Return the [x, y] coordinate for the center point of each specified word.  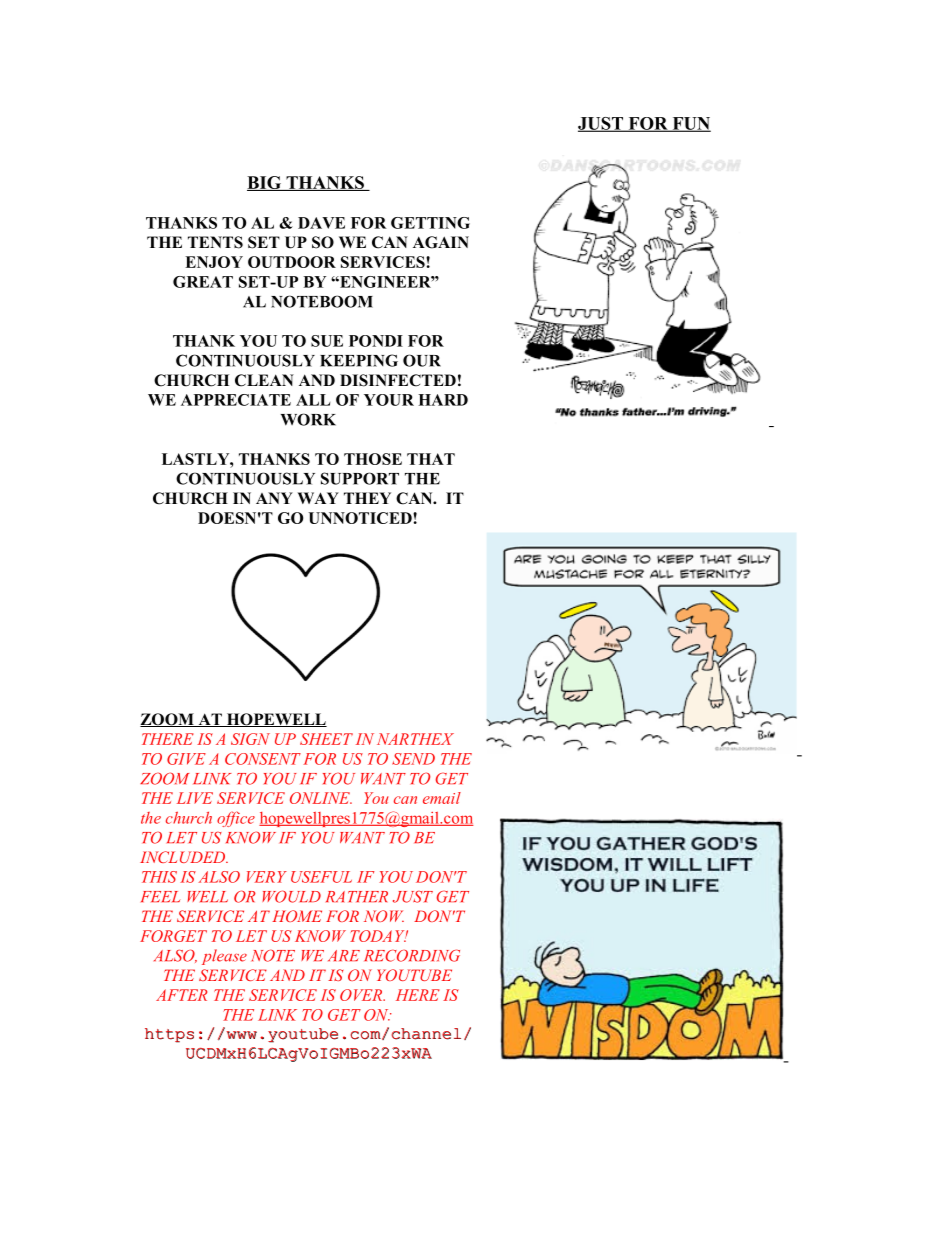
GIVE [186, 759]
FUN [690, 124]
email [442, 798]
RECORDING [412, 955]
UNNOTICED [361, 518]
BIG [265, 183]
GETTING [430, 223]
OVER [362, 995]
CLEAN [264, 380]
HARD [443, 400]
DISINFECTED [398, 380]
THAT [431, 459]
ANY [274, 498]
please [224, 957]
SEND [413, 759]
